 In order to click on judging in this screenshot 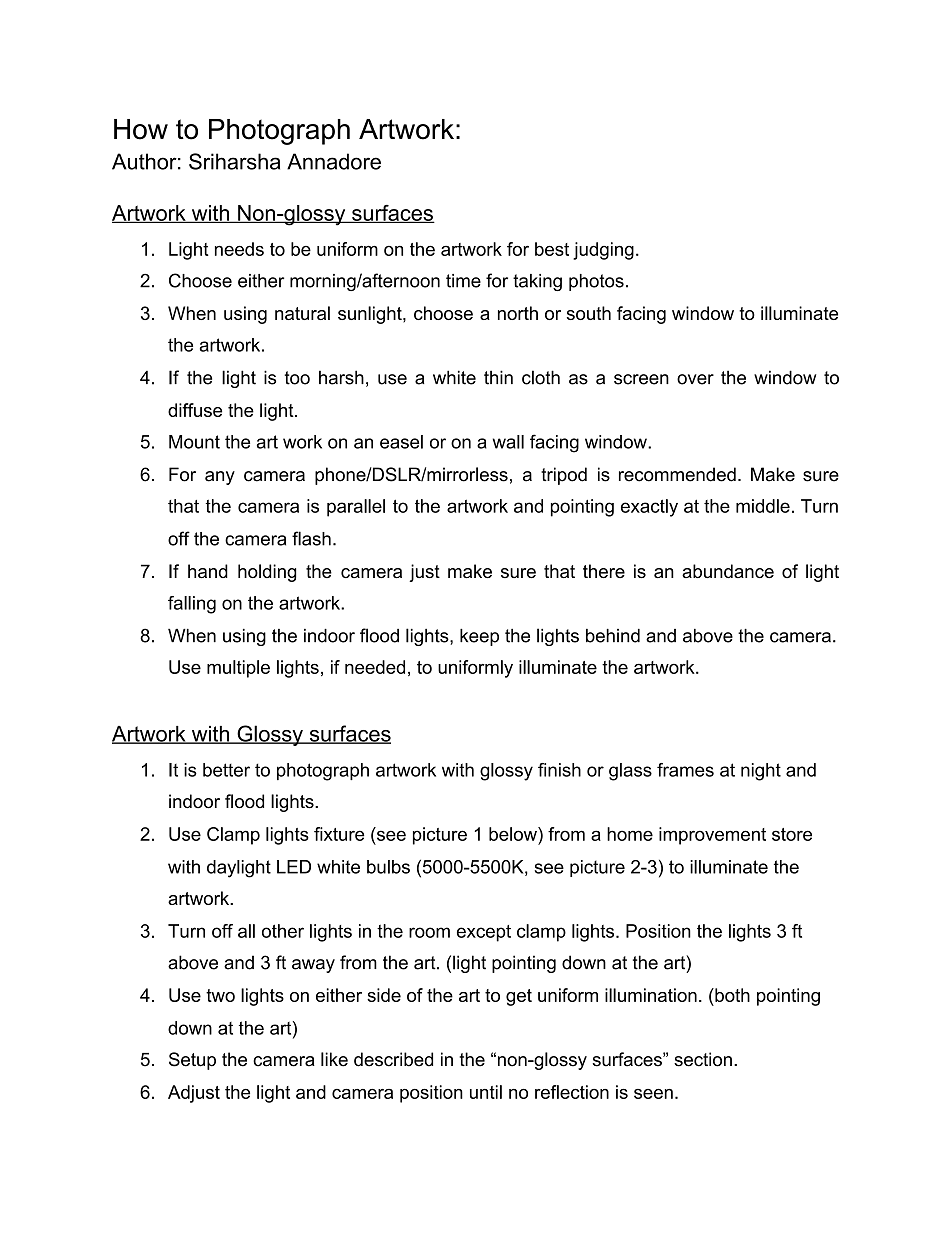, I will do `click(603, 251)`.
